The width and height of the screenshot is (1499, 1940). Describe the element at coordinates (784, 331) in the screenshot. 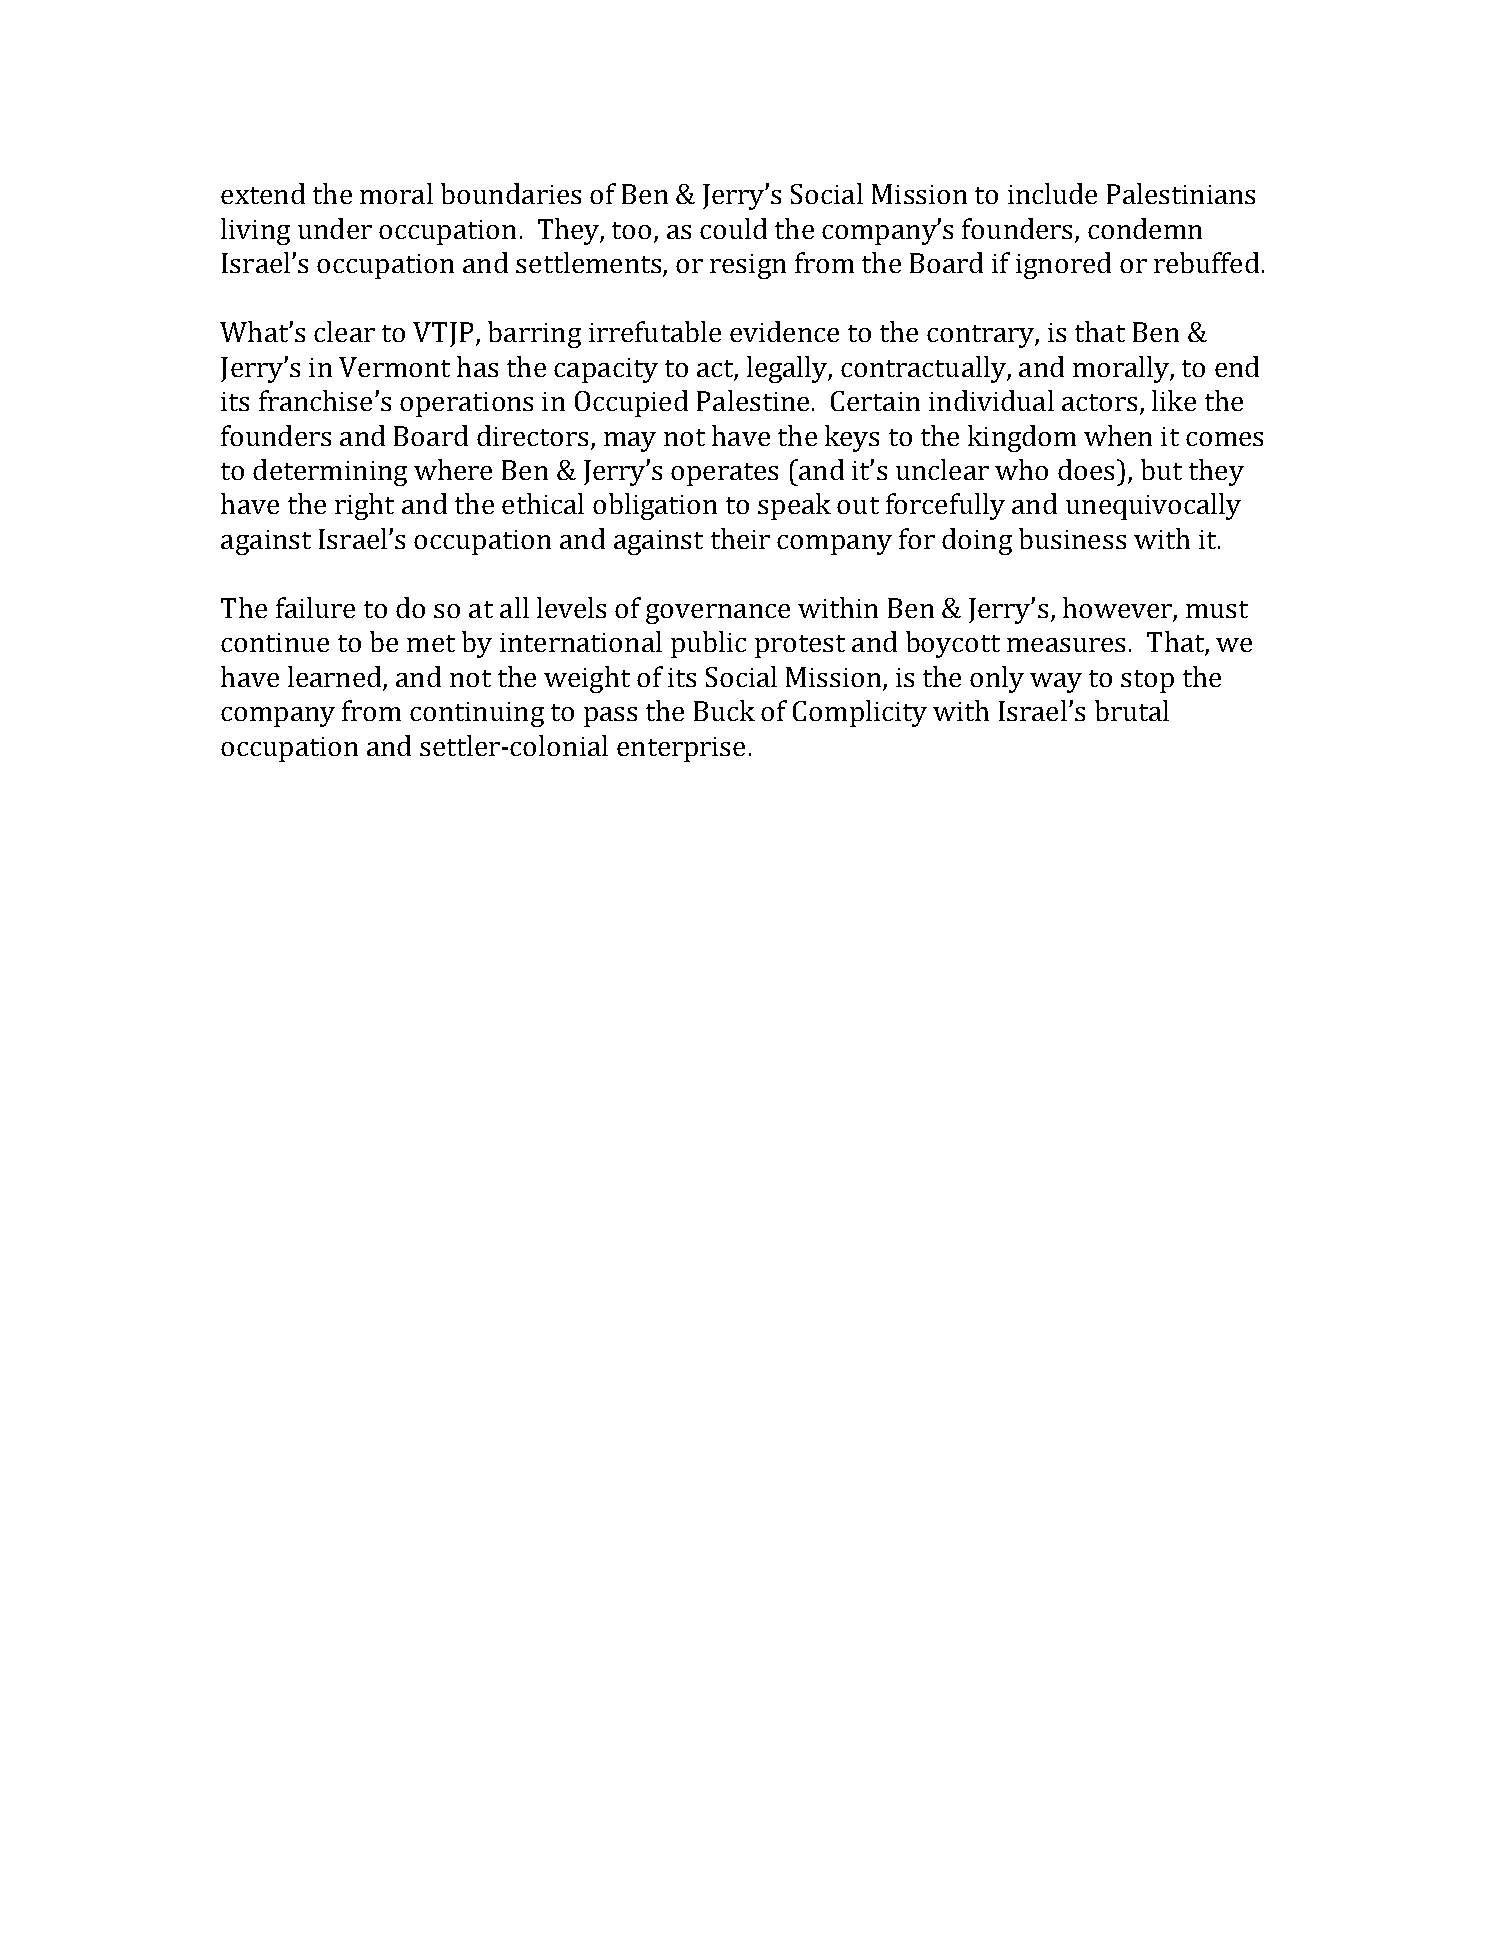

I see `evidence` at that location.
